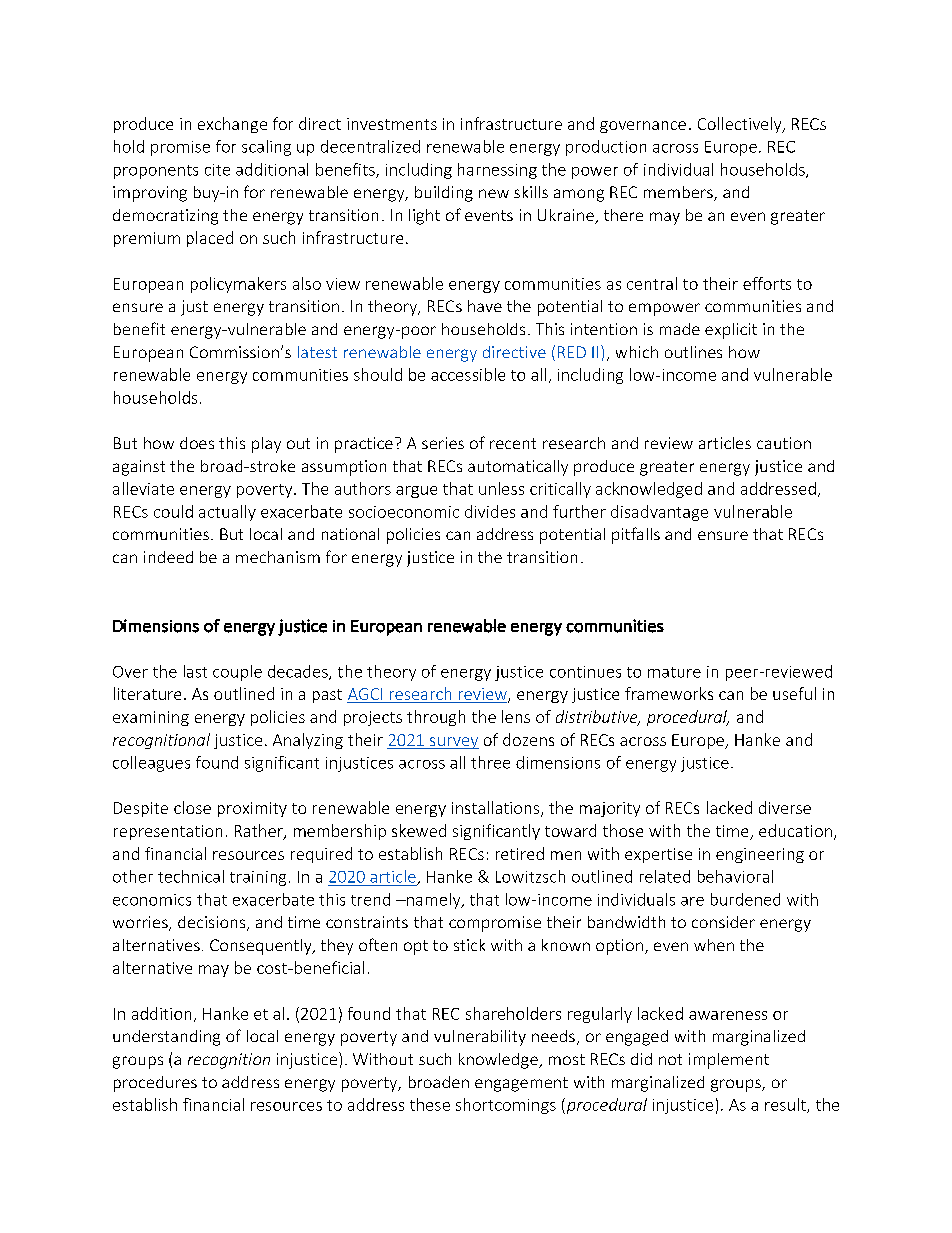 This screenshot has height=1233, width=952. I want to click on skewed, so click(419, 830).
